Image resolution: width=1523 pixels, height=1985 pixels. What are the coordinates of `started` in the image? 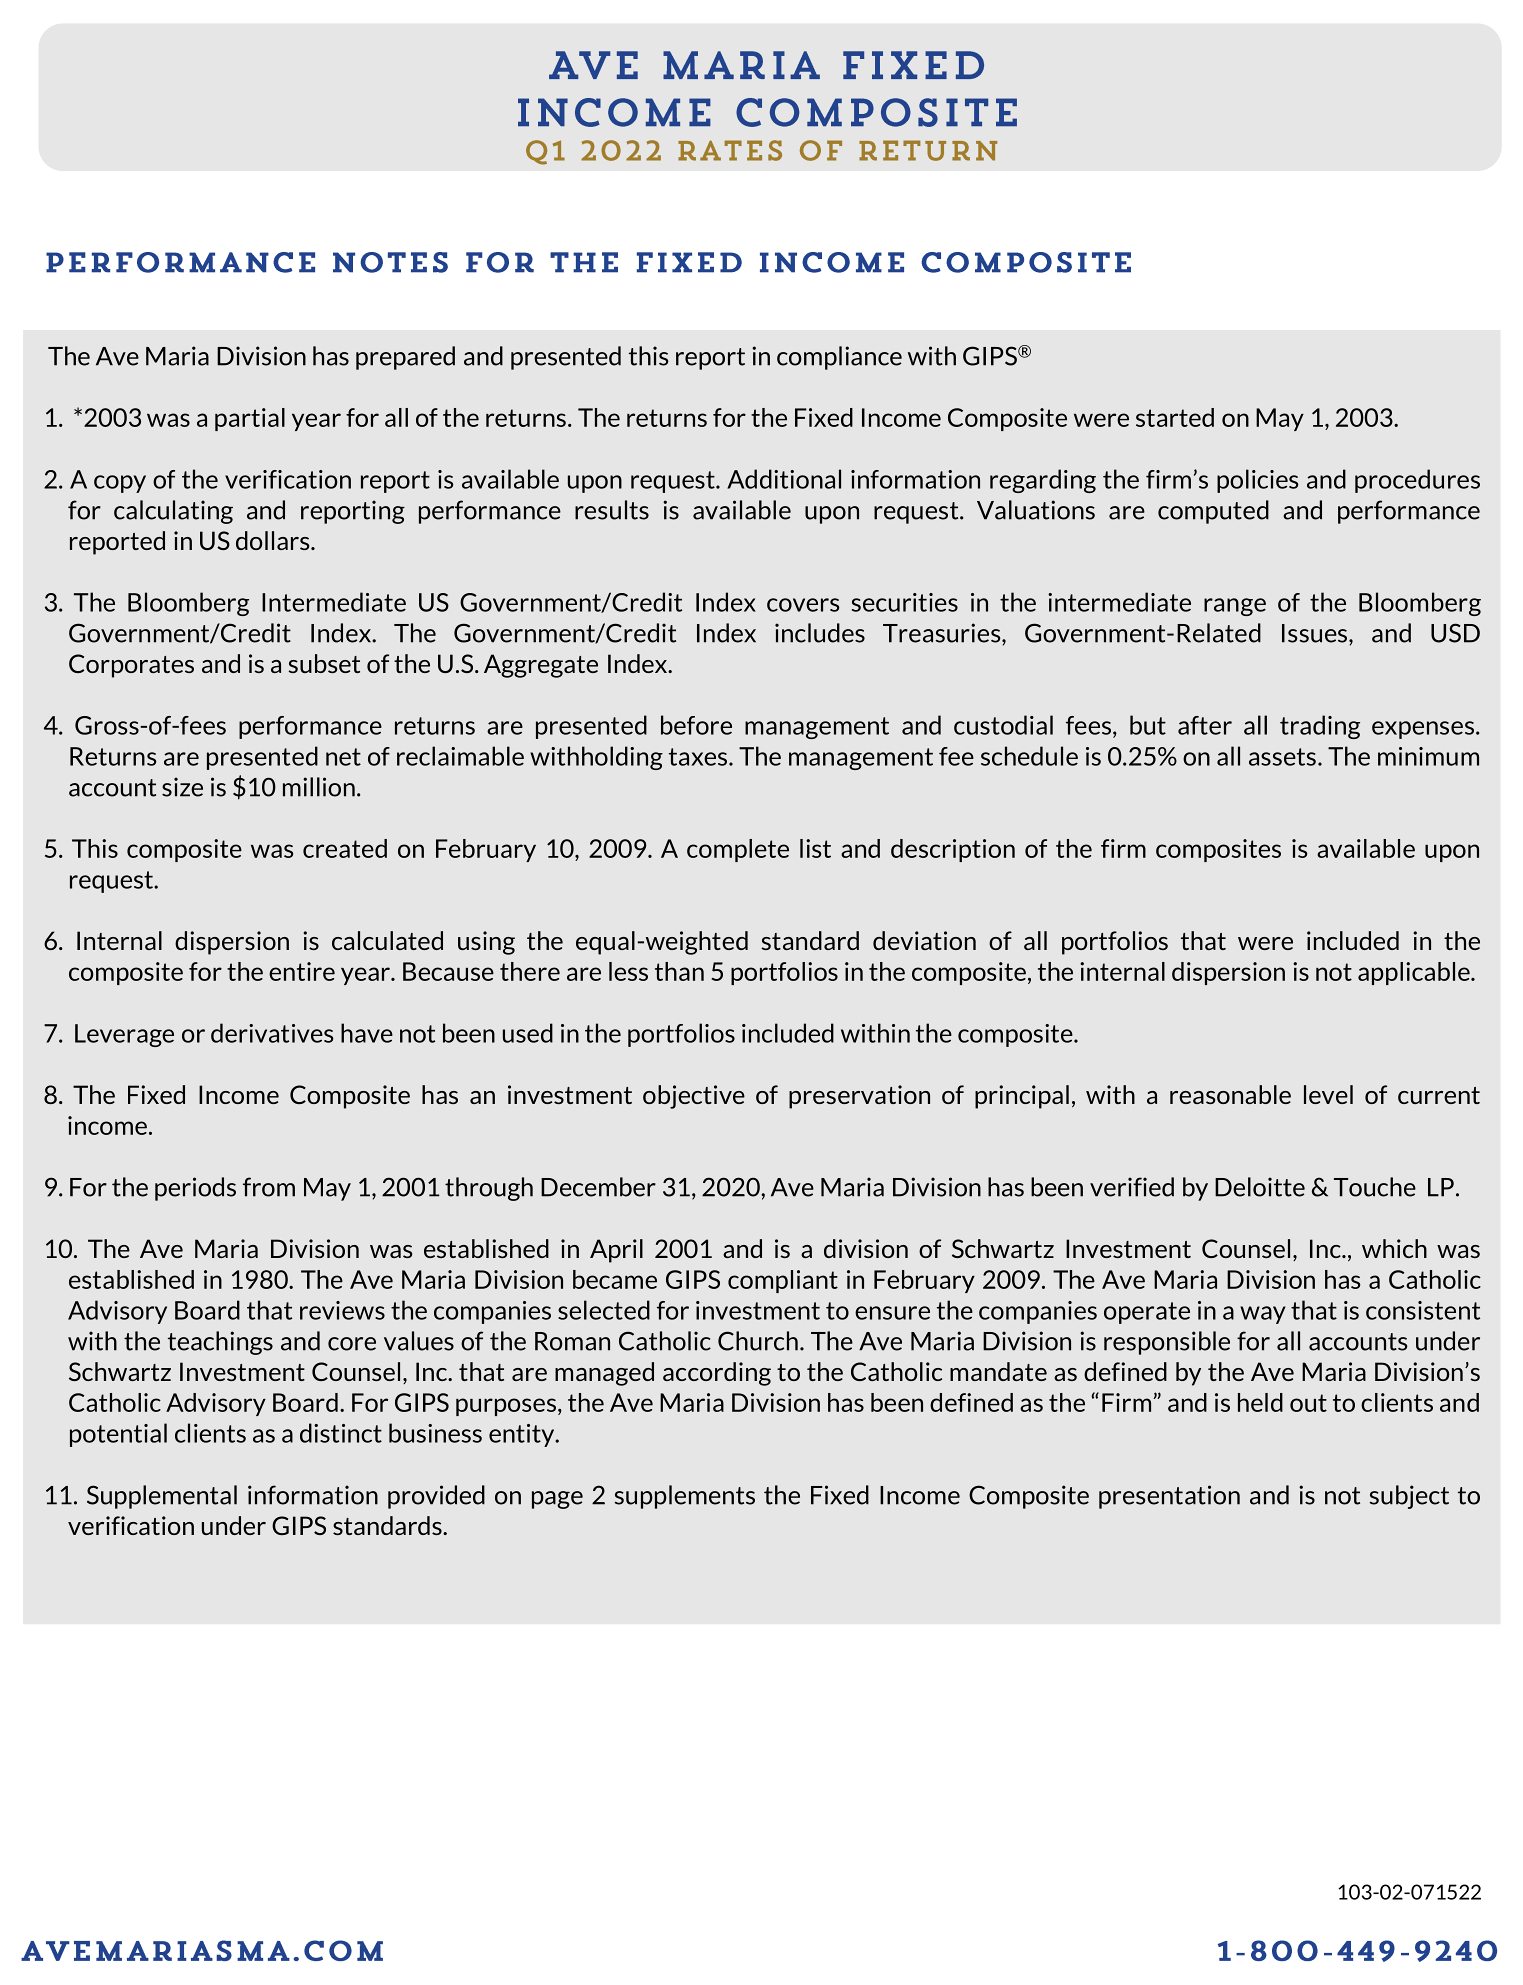 It's located at (1175, 417).
